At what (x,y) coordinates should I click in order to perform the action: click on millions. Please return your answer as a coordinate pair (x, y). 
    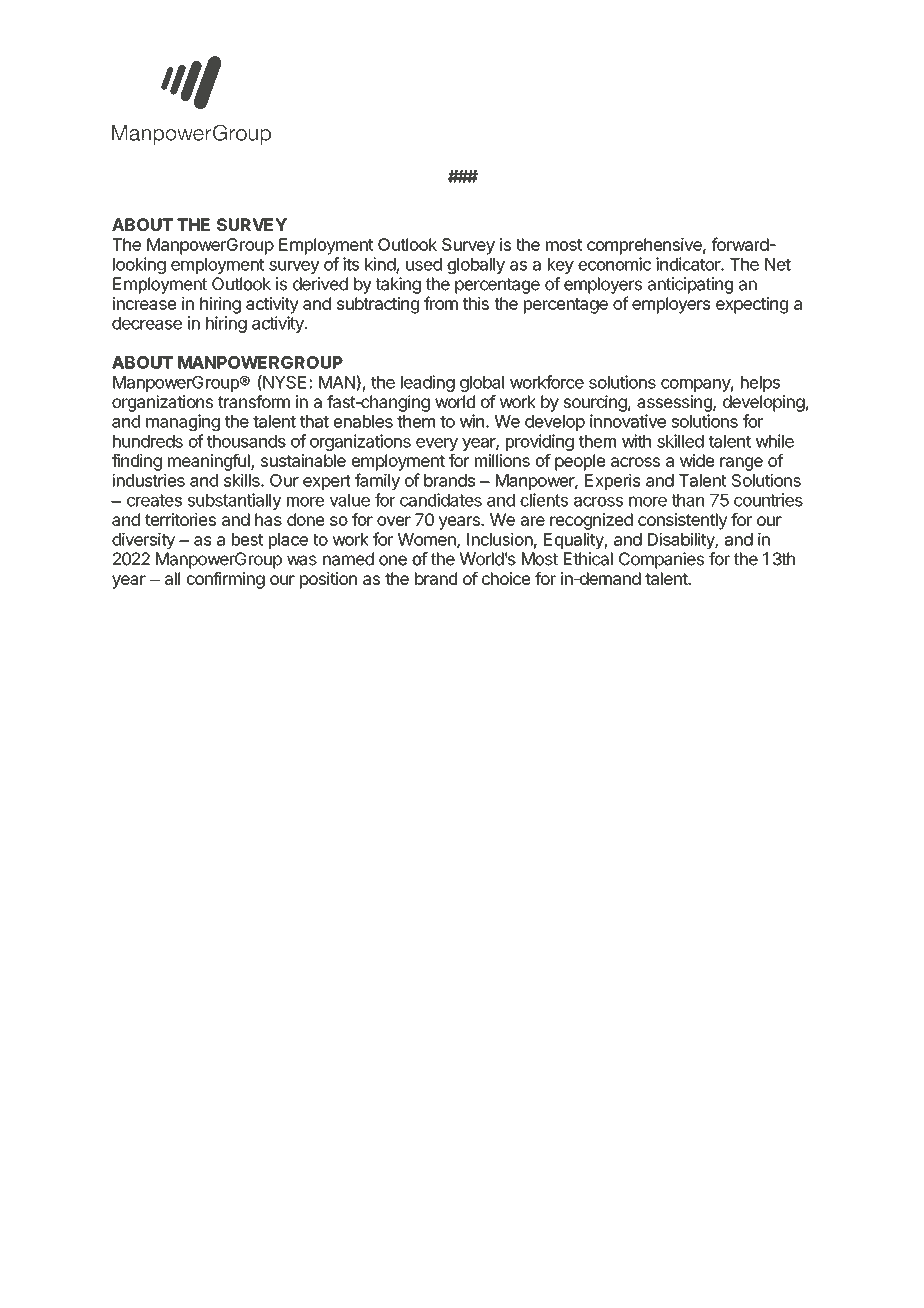
    Looking at the image, I should click on (502, 460).
